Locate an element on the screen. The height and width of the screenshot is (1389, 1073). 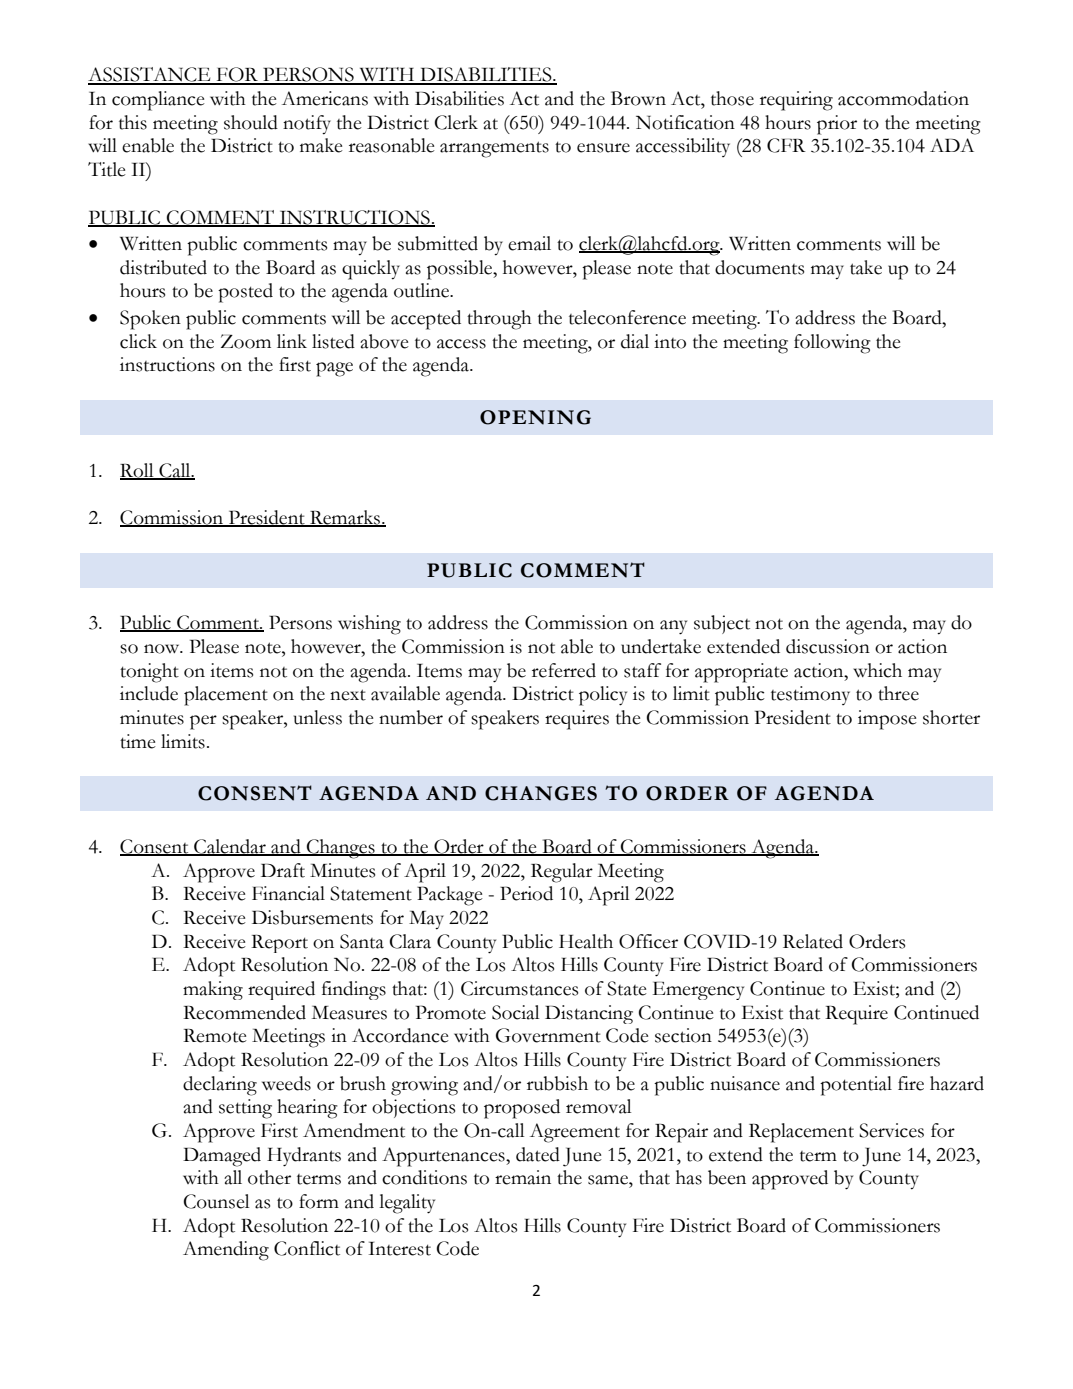
Counsel is located at coordinates (216, 1201).
